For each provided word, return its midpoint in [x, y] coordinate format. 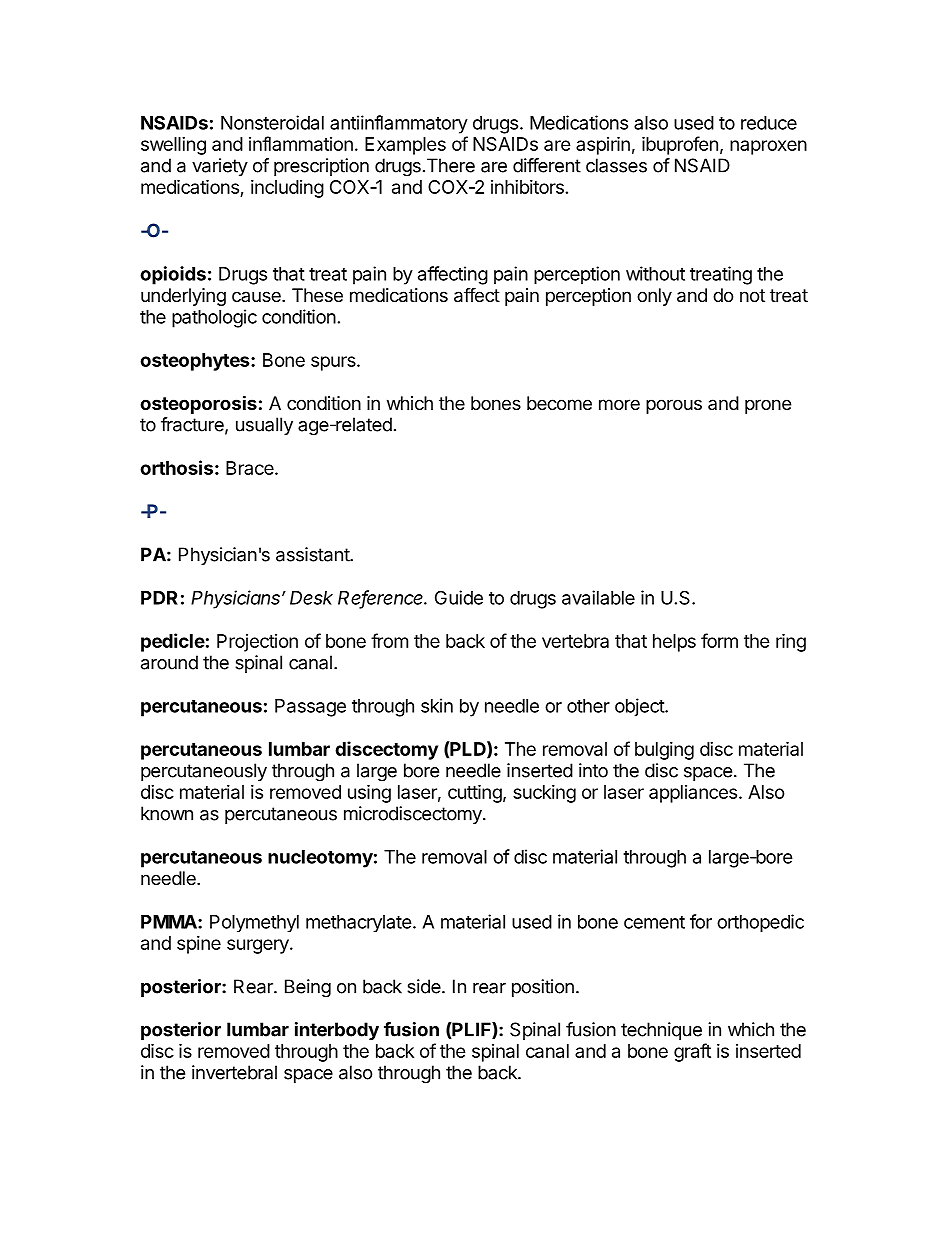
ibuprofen [680, 145]
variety [220, 167]
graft [692, 1052]
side [425, 986]
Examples [405, 146]
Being [308, 988]
